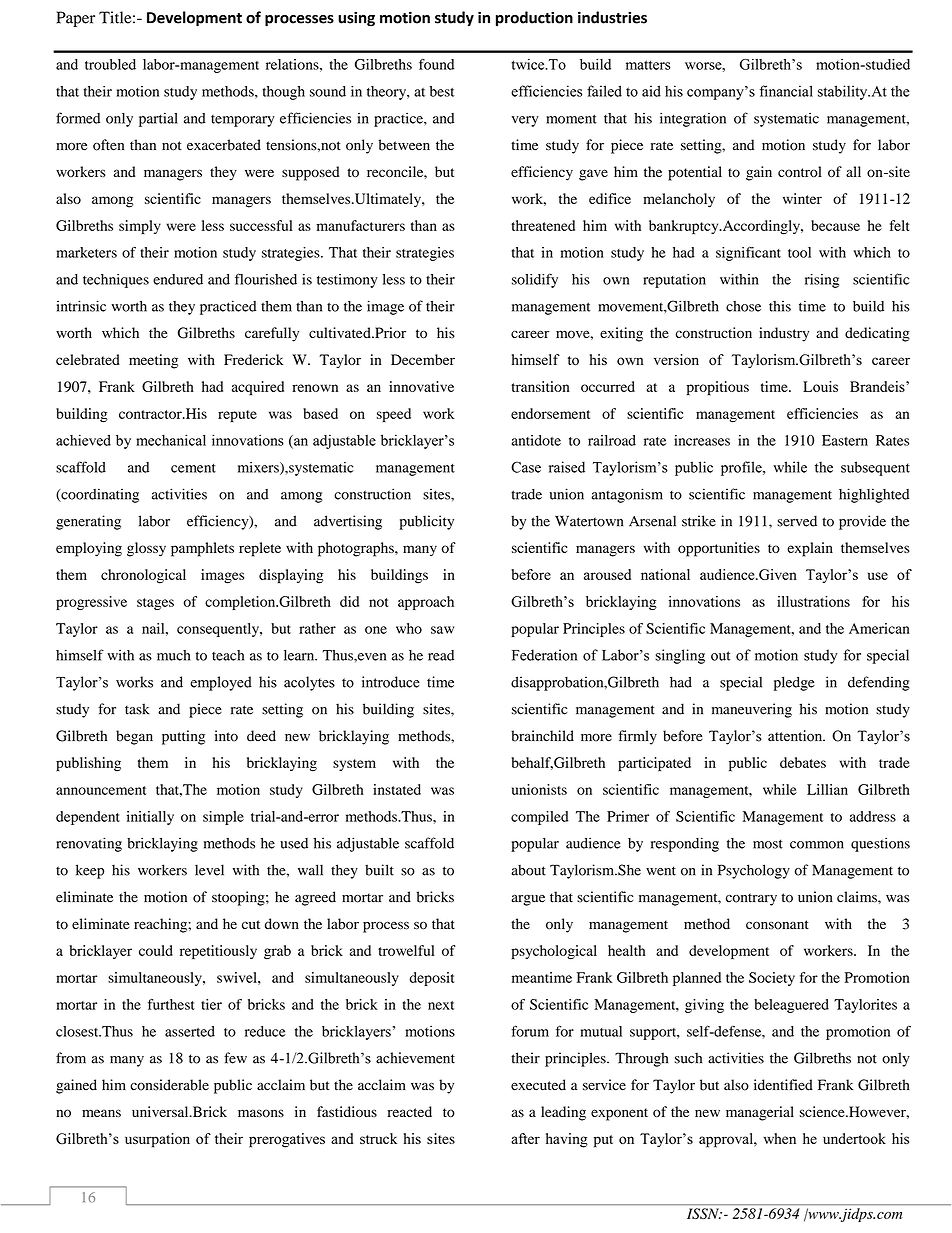 The width and height of the page is (952, 1233). I want to click on putting, so click(183, 737).
